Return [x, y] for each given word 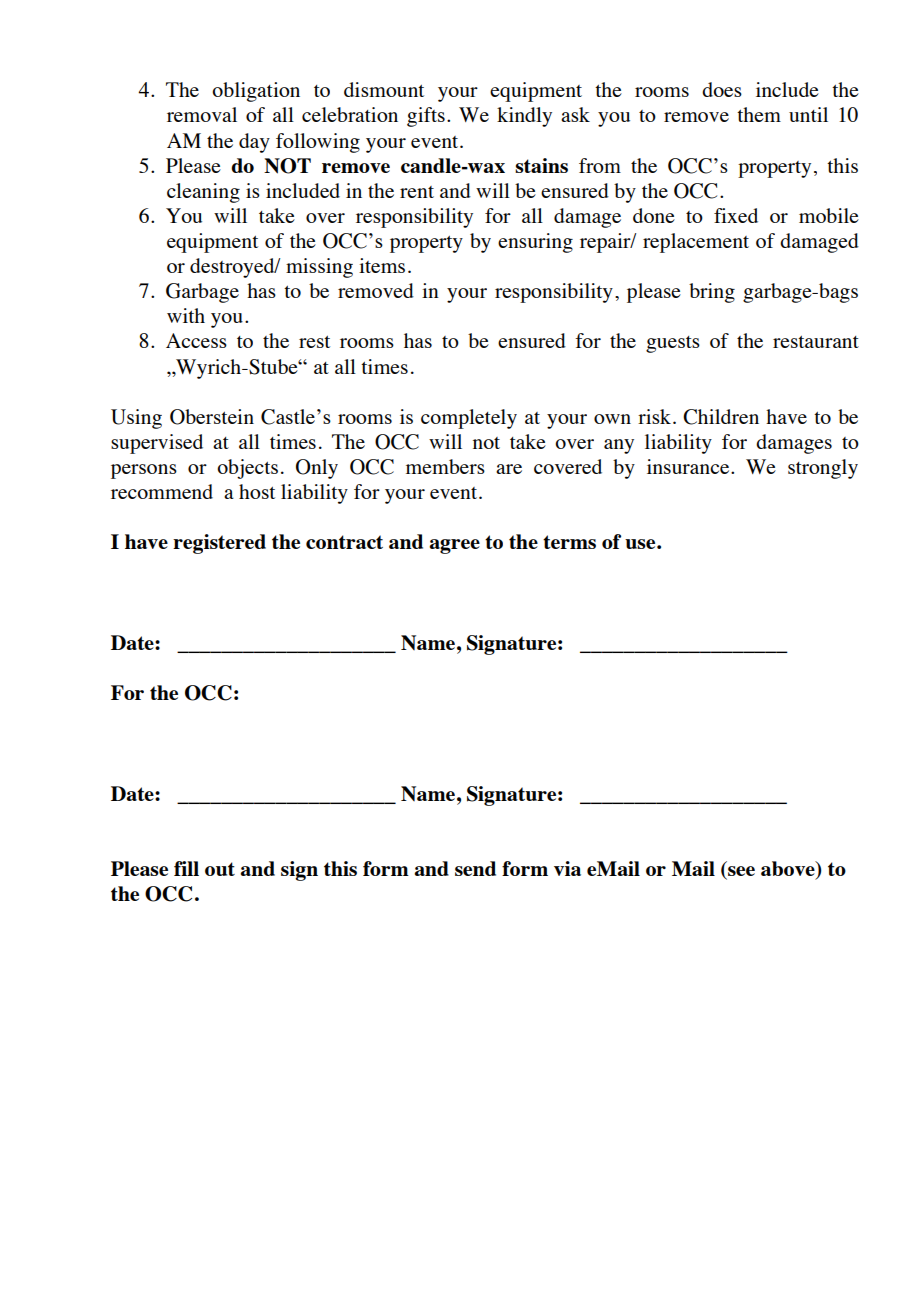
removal [202, 114]
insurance [689, 466]
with [186, 315]
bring [712, 293]
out [220, 869]
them [759, 114]
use [641, 544]
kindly [524, 117]
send [475, 868]
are [509, 469]
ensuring [535, 243]
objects [247, 469]
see [740, 872]
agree [454, 546]
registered [219, 544]
